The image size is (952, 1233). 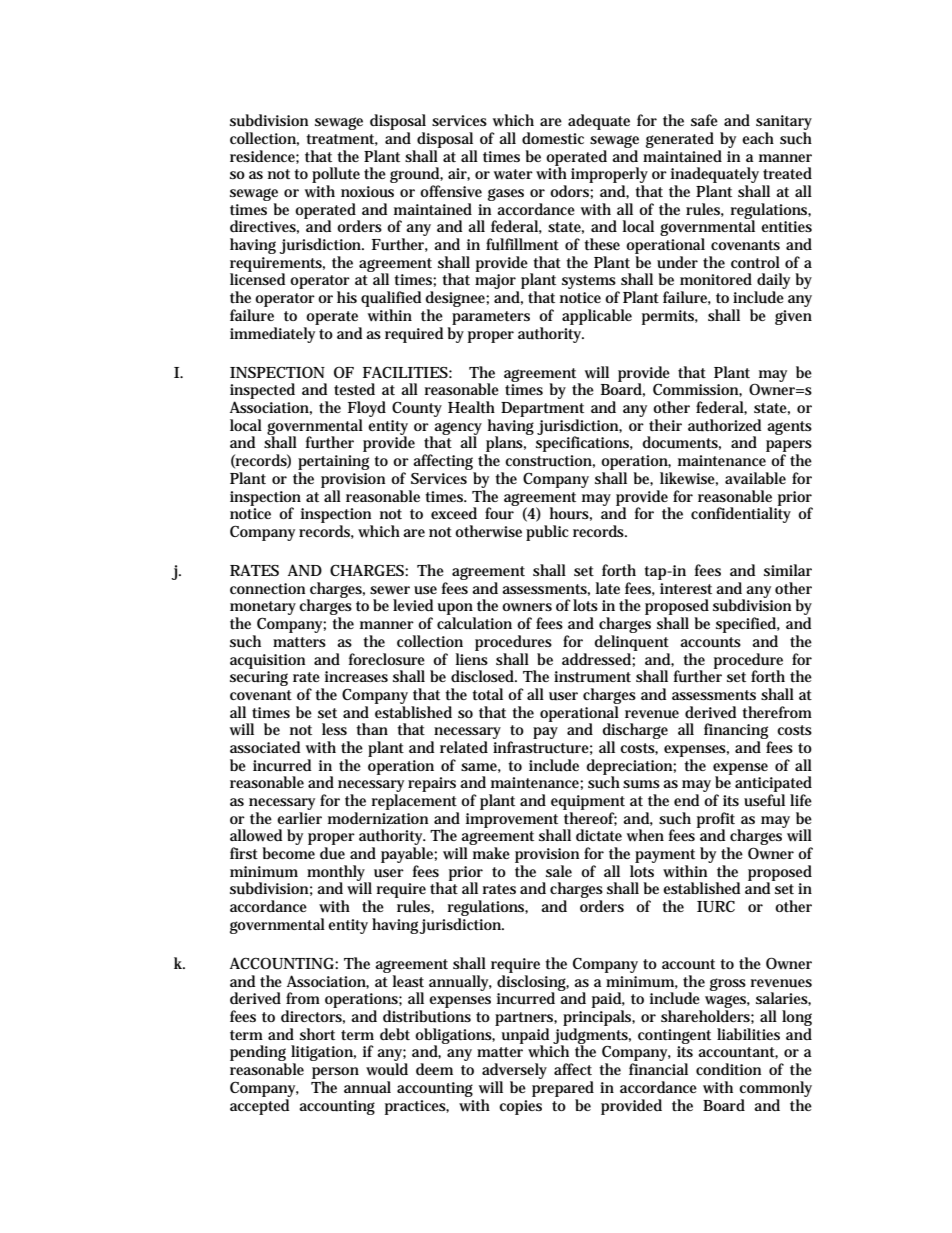 I want to click on each, so click(x=758, y=138).
